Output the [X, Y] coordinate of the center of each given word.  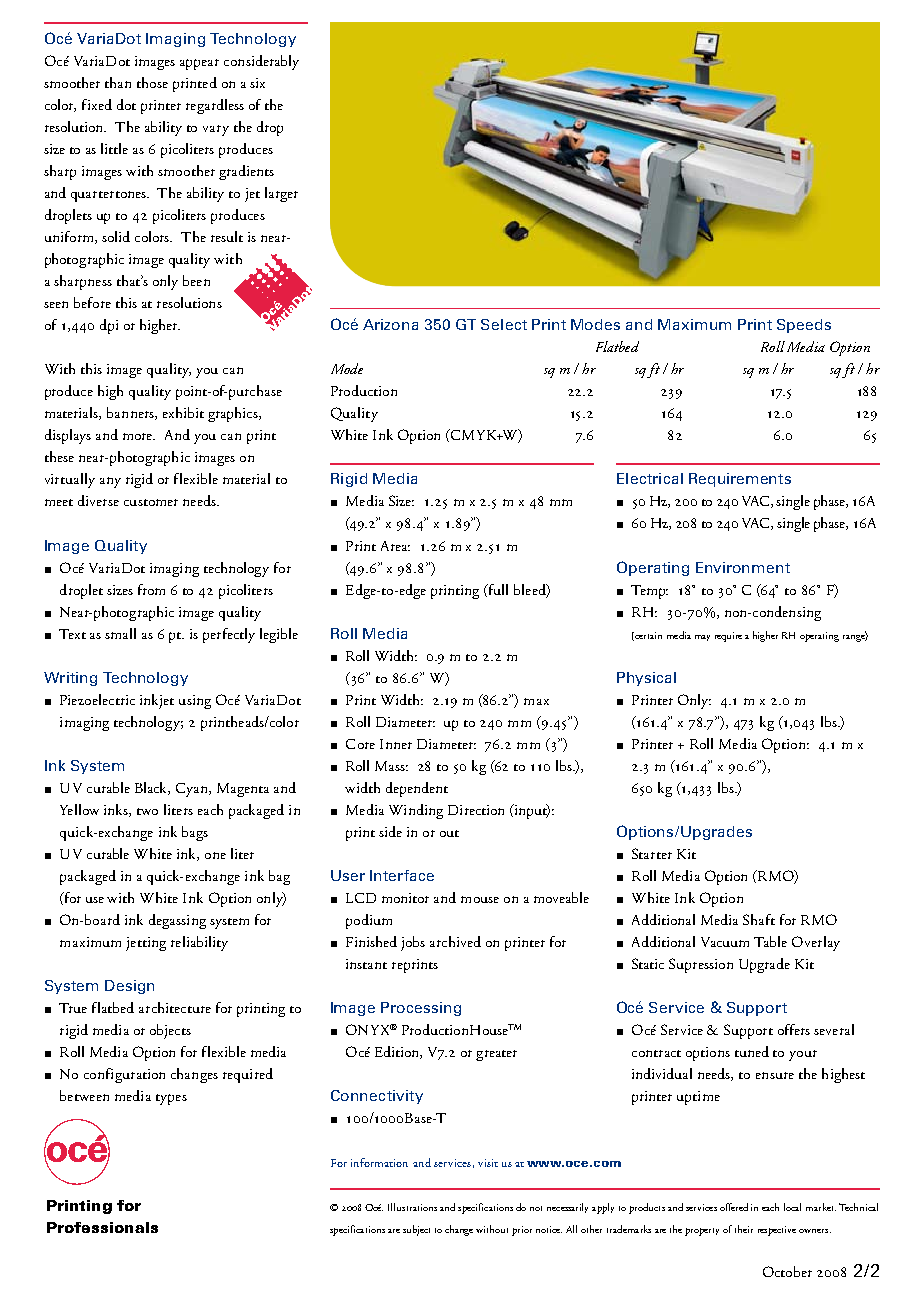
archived [455, 941]
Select [504, 324]
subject [416, 1230]
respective [777, 1231]
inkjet [157, 701]
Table [770, 941]
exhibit [183, 412]
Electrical [650, 478]
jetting [146, 944]
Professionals [102, 1227]
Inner [396, 744]
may [702, 638]
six [257, 83]
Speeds [804, 326]
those [152, 82]
